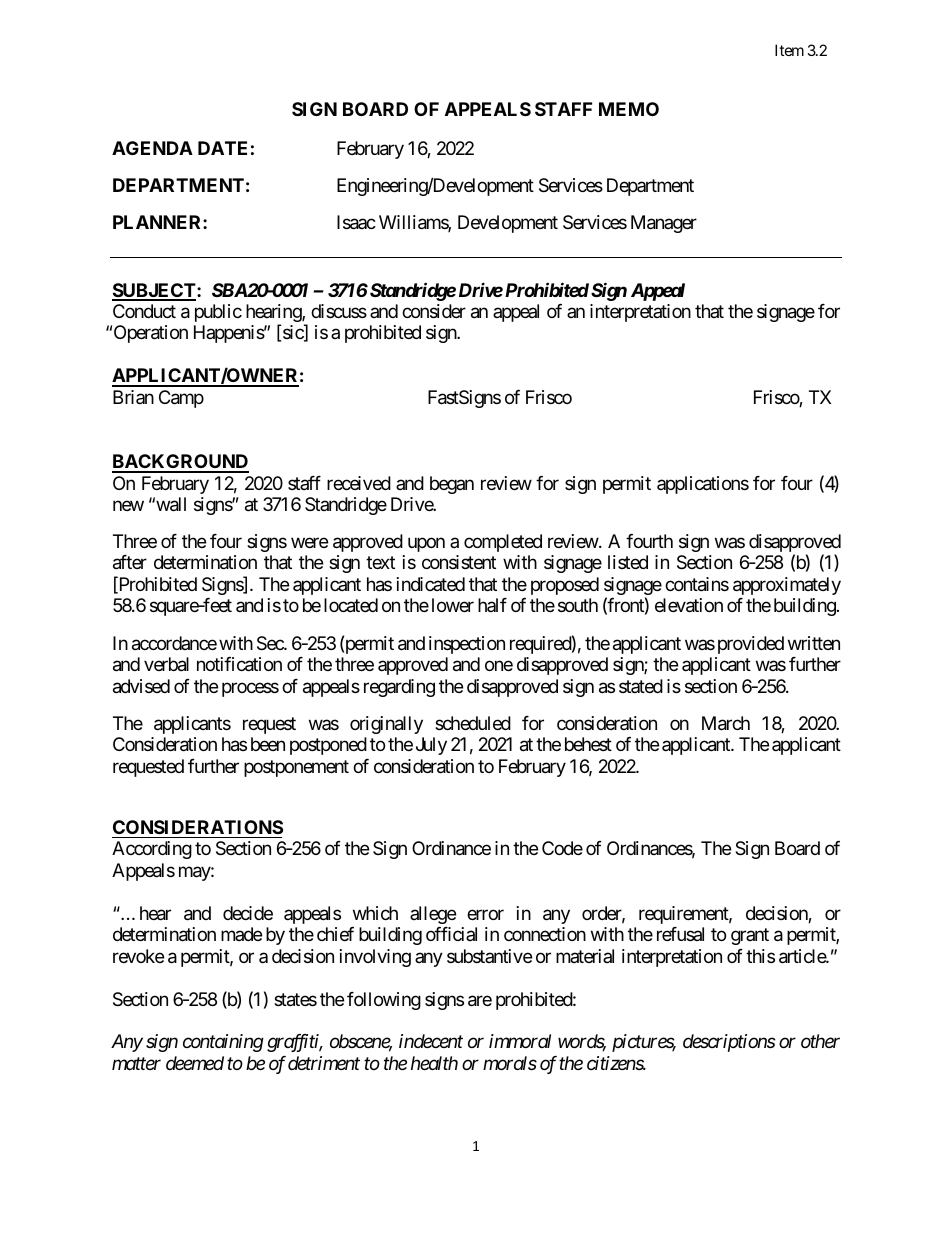 This image has height=1233, width=952. What do you see at coordinates (473, 723) in the image?
I see `scheduled` at bounding box center [473, 723].
